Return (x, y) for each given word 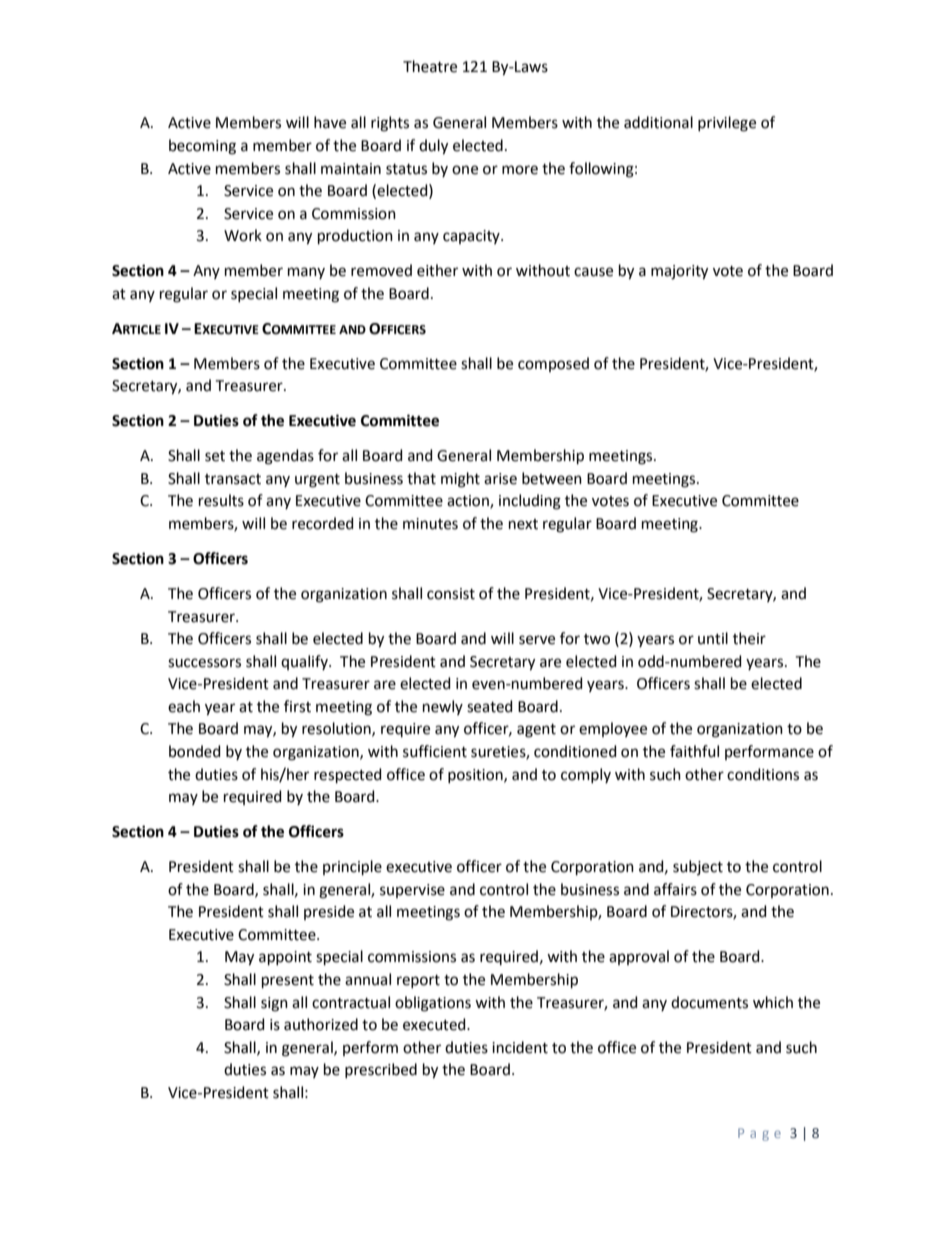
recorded (323, 523)
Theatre (430, 66)
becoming (202, 147)
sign (274, 1004)
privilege (727, 124)
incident (520, 1047)
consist (451, 594)
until (713, 638)
